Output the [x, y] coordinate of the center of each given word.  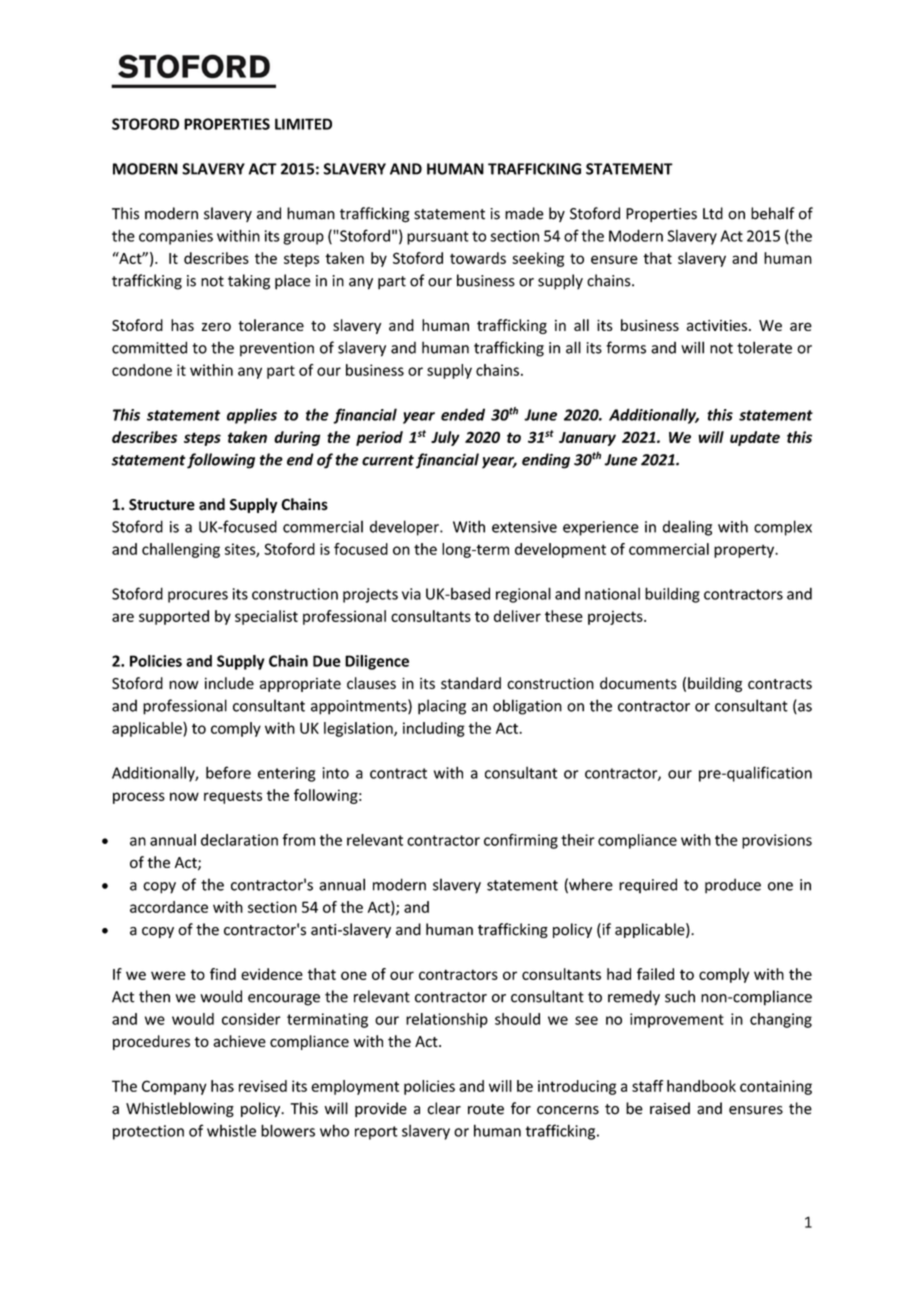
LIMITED [303, 124]
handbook [701, 1086]
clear [444, 1108]
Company [174, 1087]
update [755, 438]
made [524, 213]
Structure [162, 505]
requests [233, 797]
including [434, 729]
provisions [777, 841]
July [445, 438]
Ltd [713, 213]
